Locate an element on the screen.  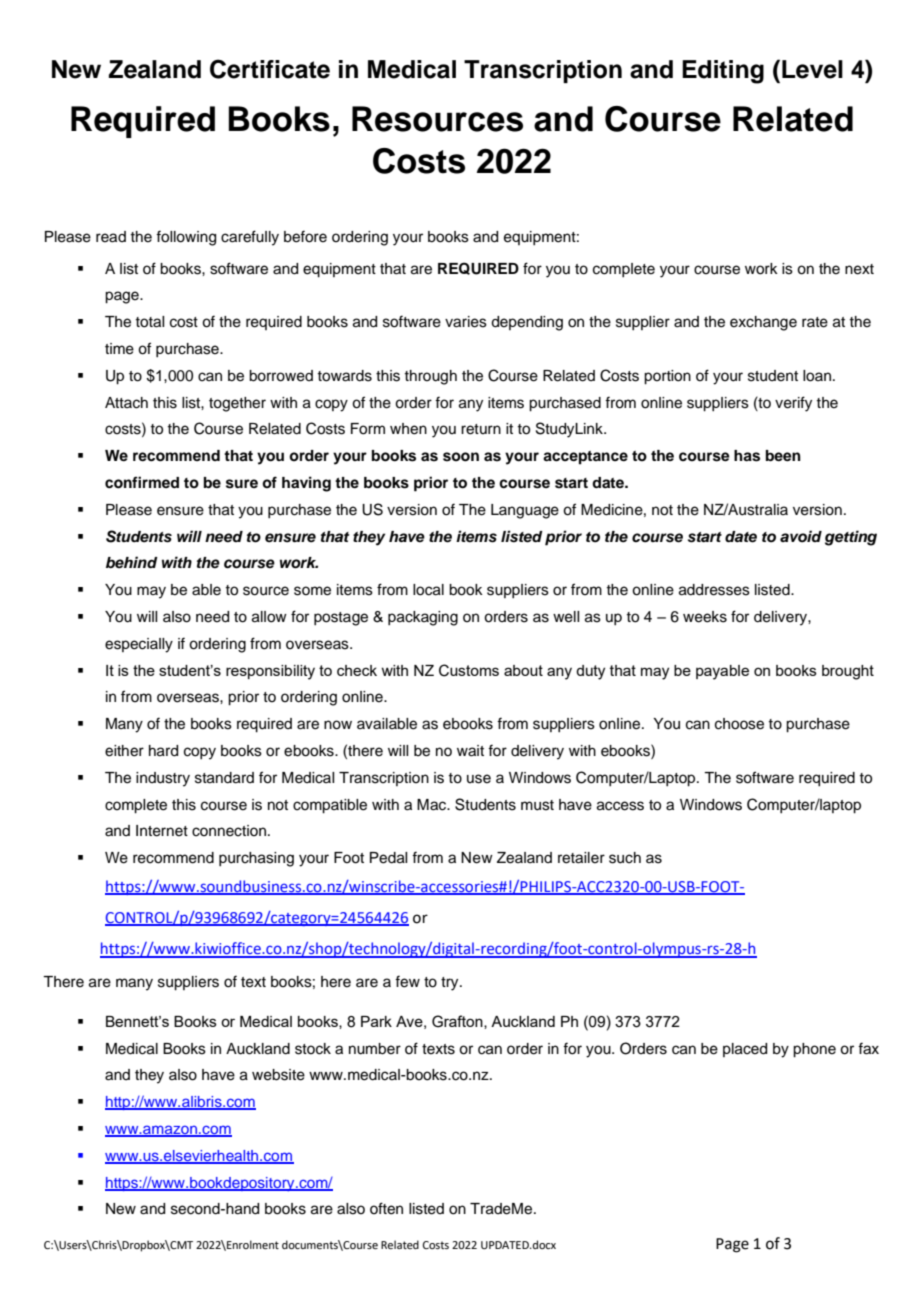
Certificate is located at coordinates (270, 69).
